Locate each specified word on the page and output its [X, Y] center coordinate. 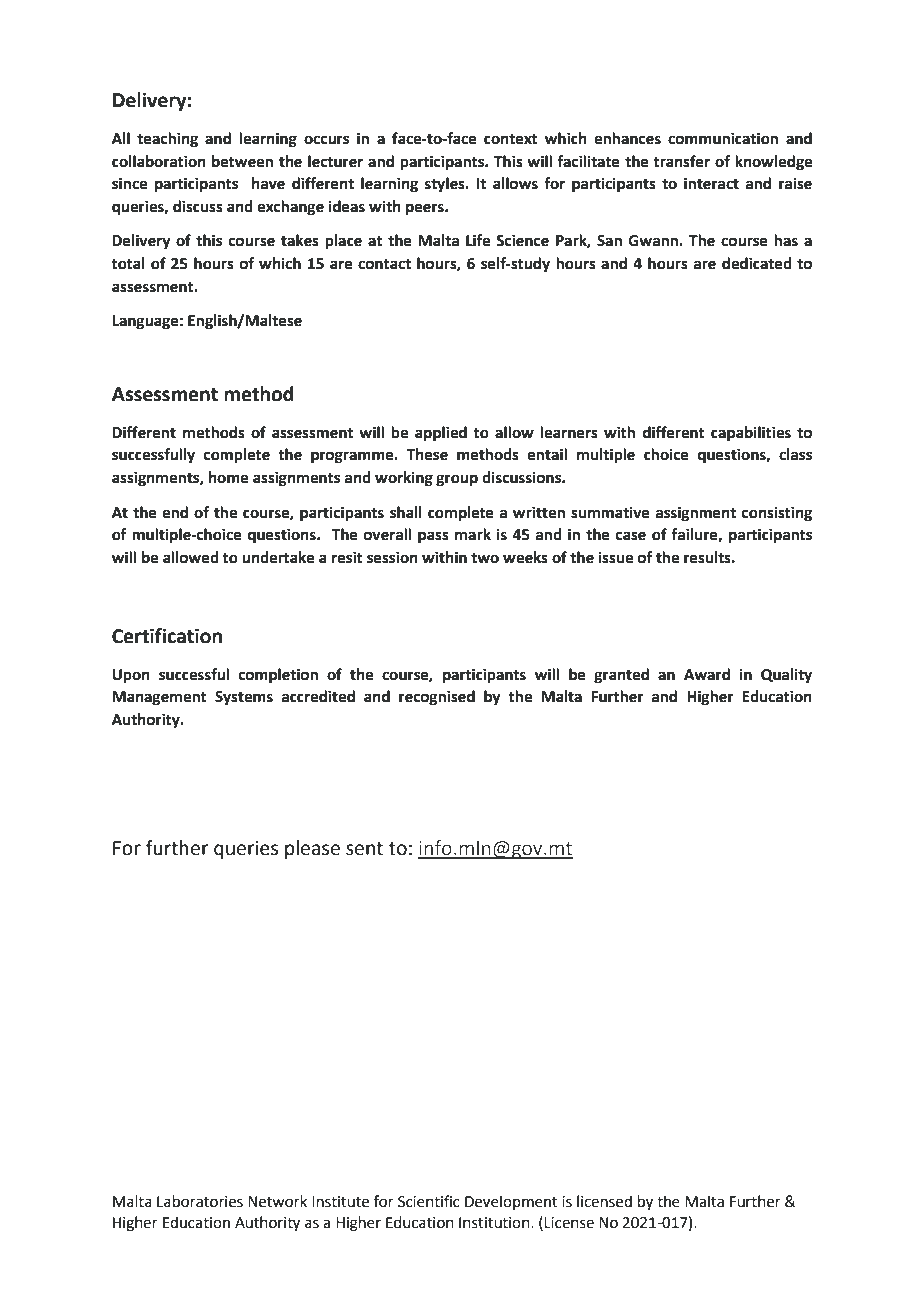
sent [364, 849]
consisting [777, 514]
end [175, 512]
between [242, 161]
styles [446, 185]
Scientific [429, 1201]
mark [473, 534]
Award [707, 674]
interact [711, 183]
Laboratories [200, 1201]
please [312, 849]
